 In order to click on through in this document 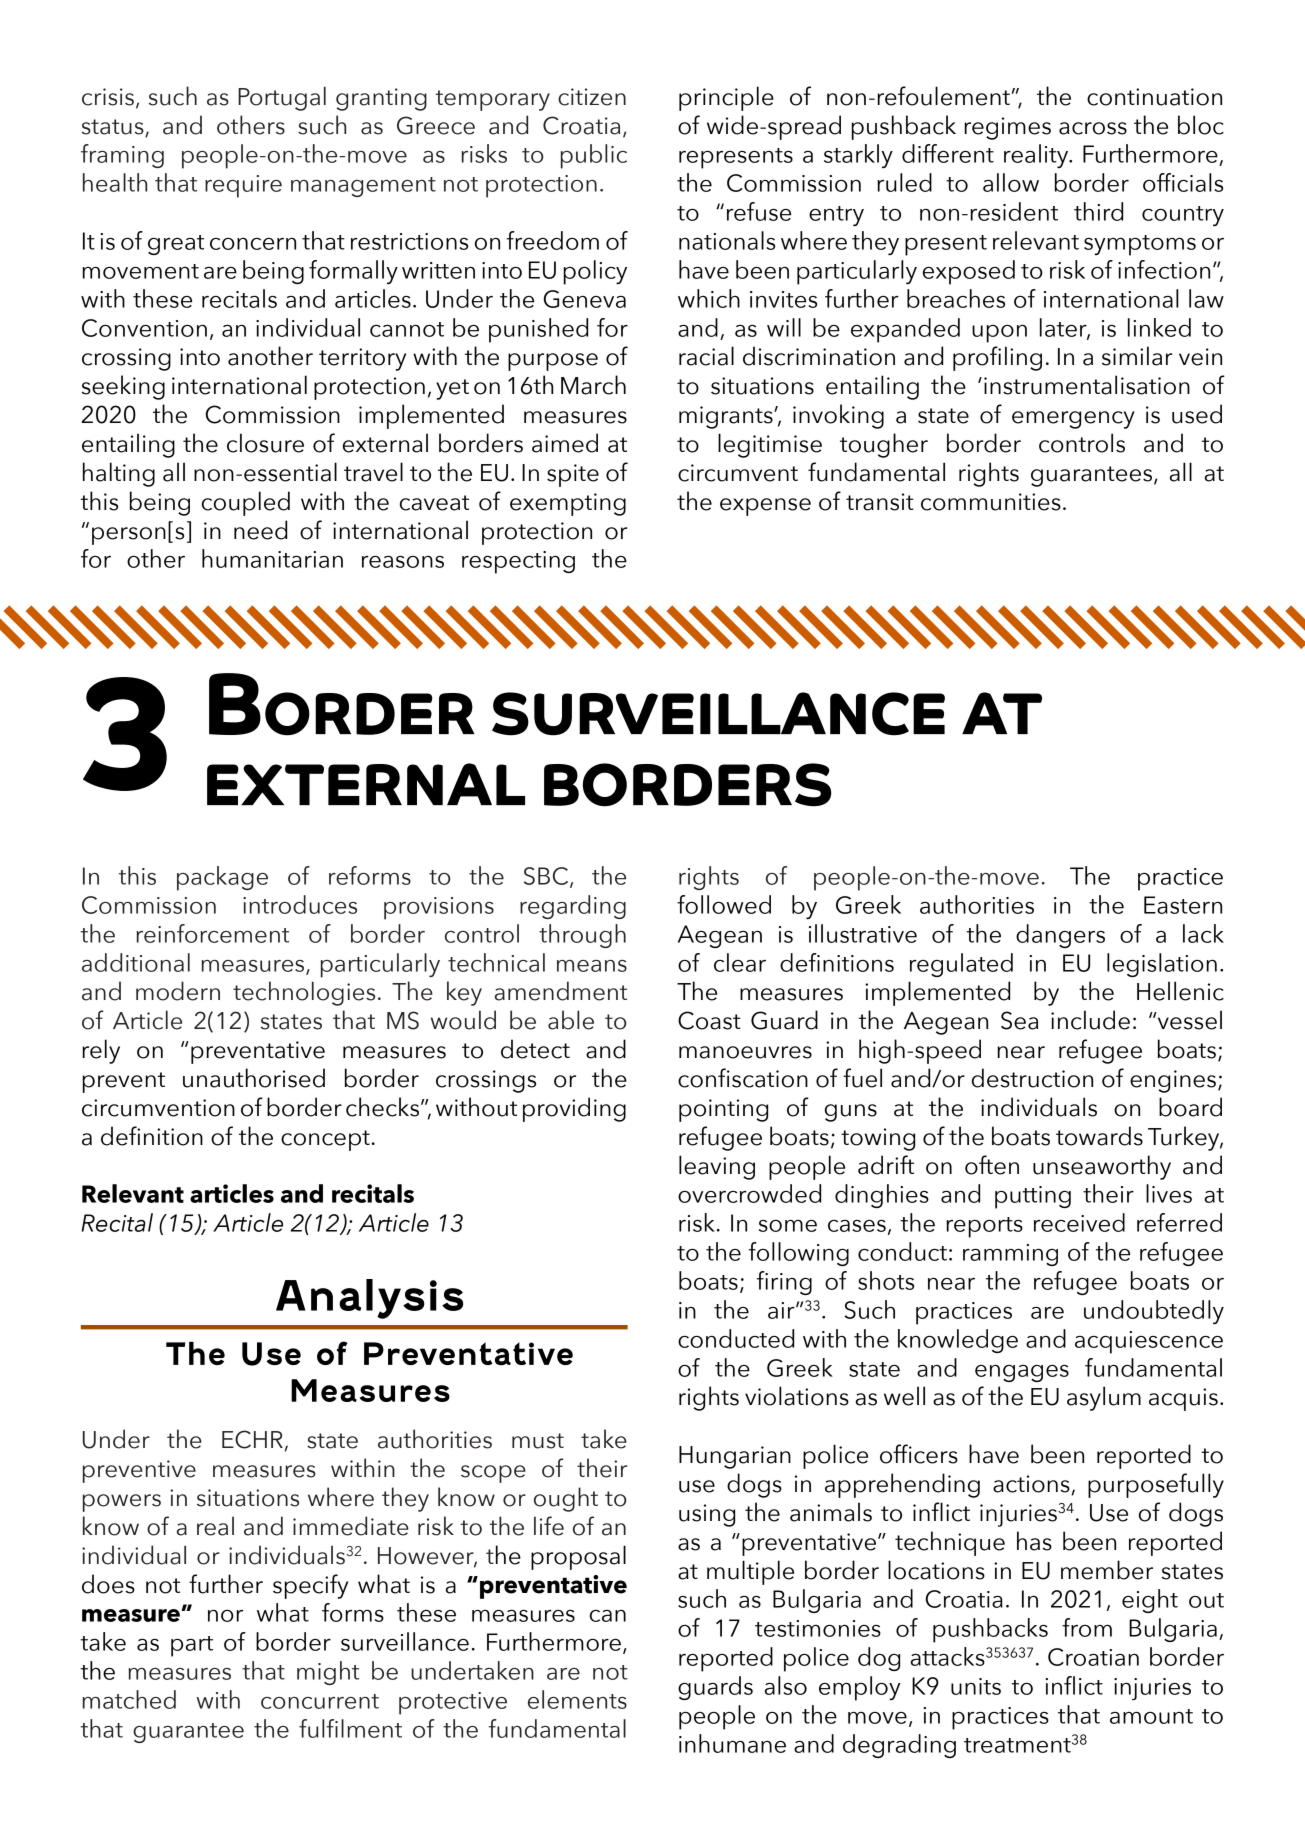, I will do `click(582, 936)`.
